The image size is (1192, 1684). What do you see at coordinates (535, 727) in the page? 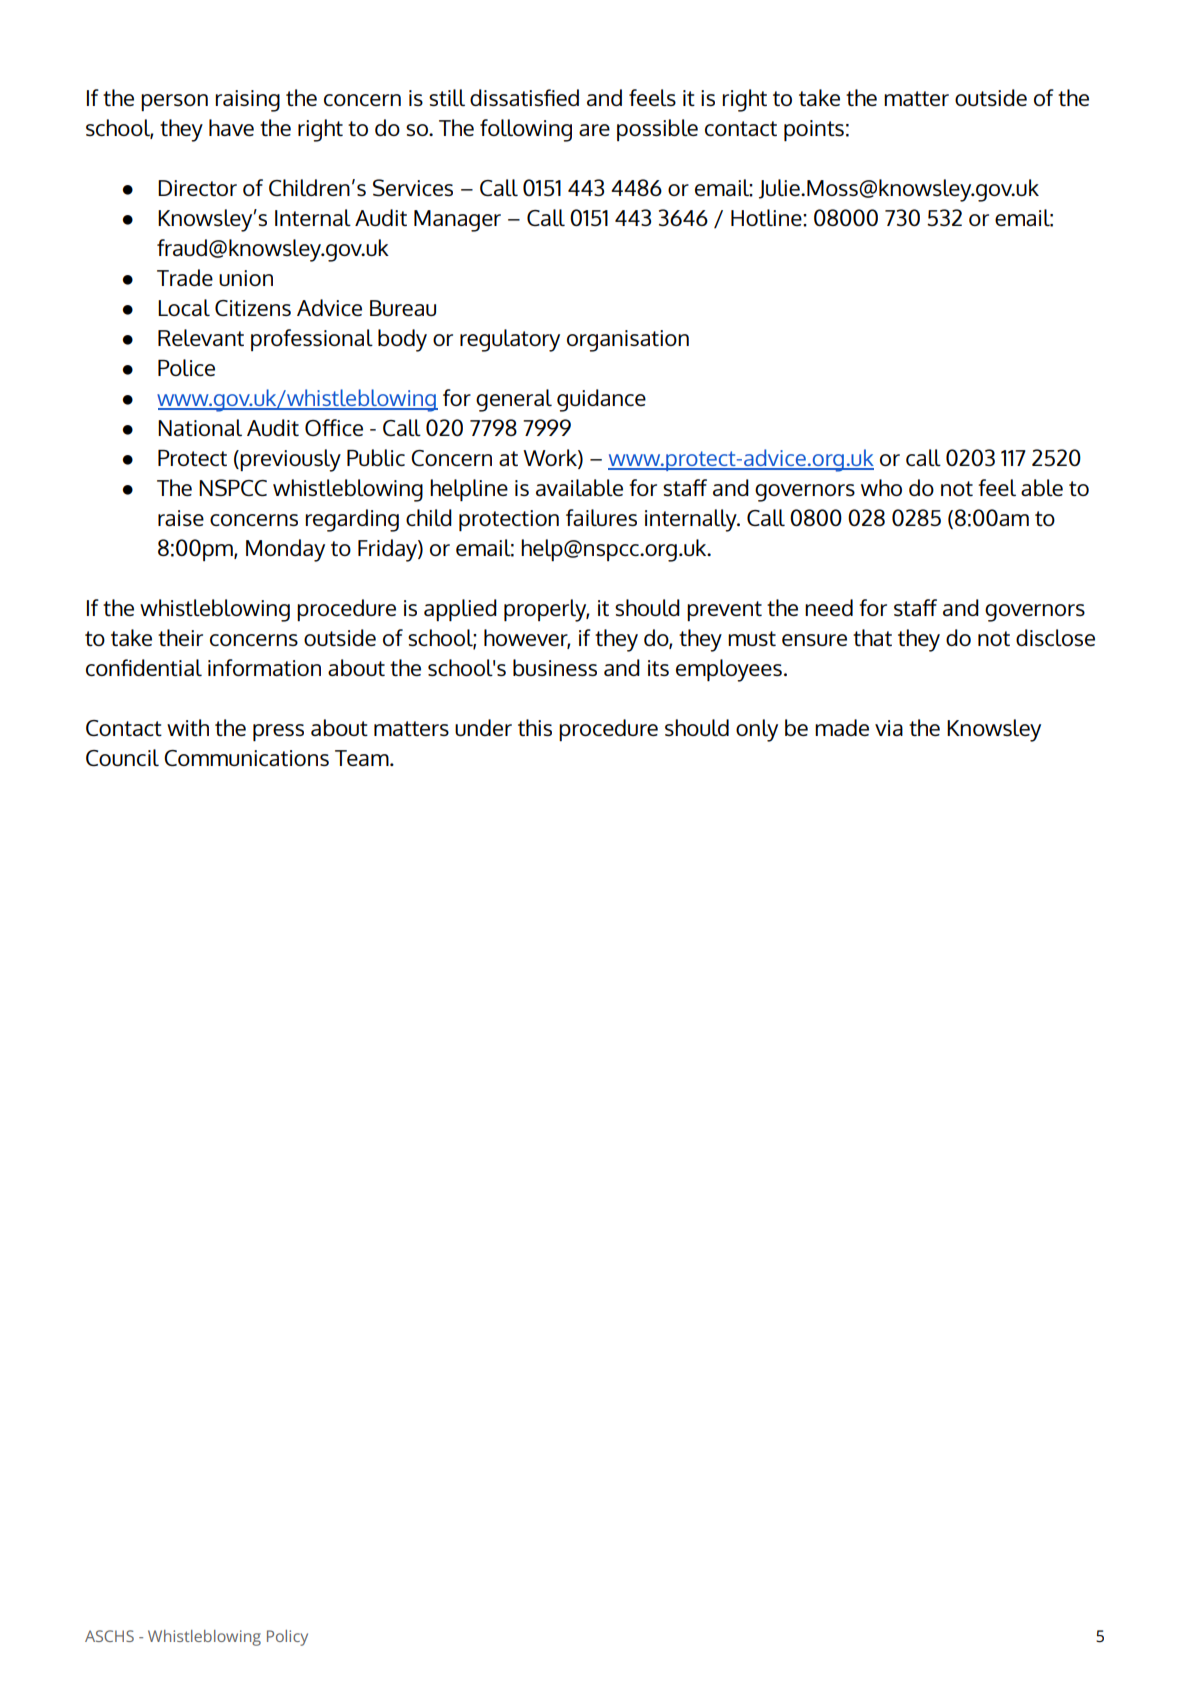
I see `this` at bounding box center [535, 727].
